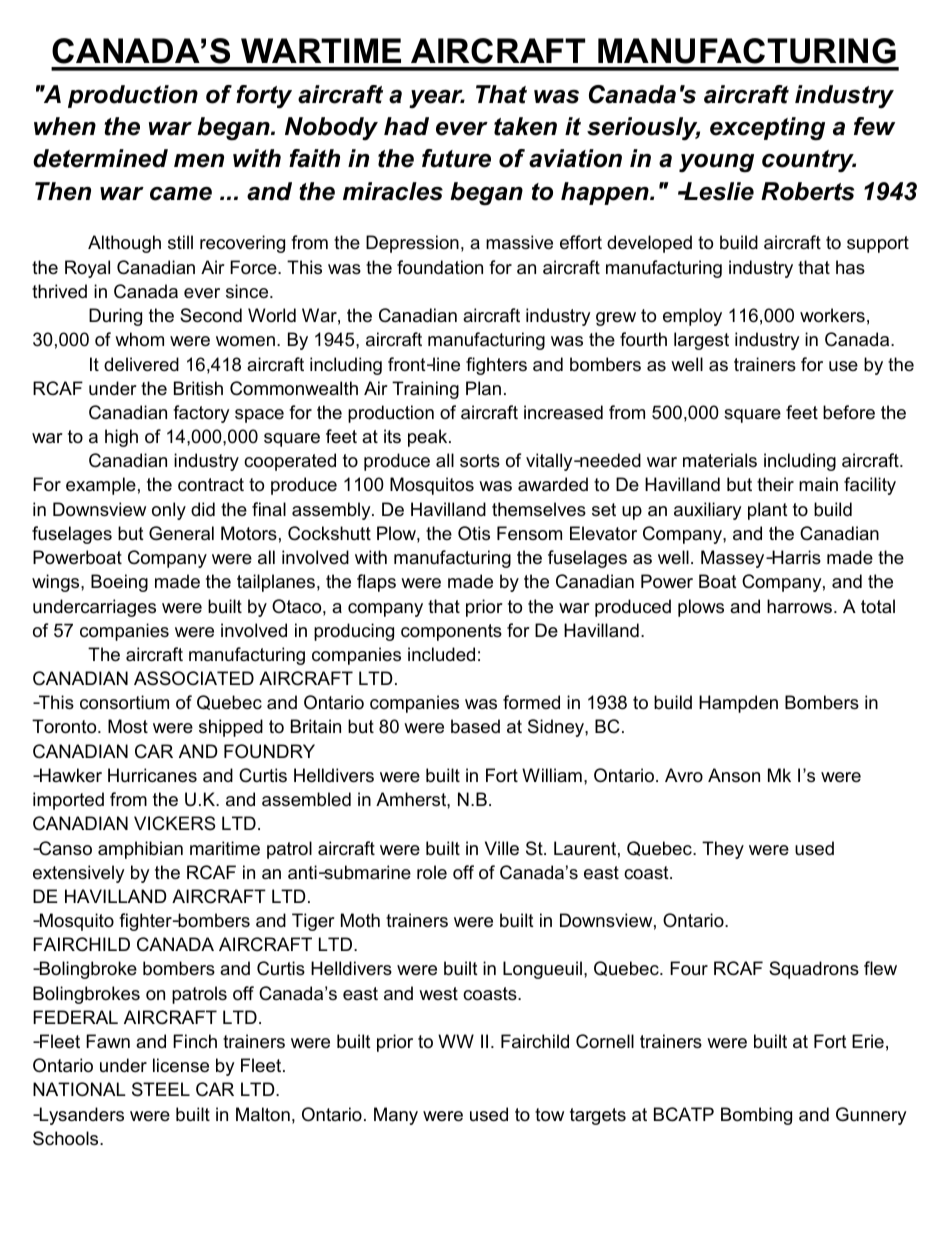 This screenshot has height=1233, width=952. I want to click on high, so click(121, 438).
